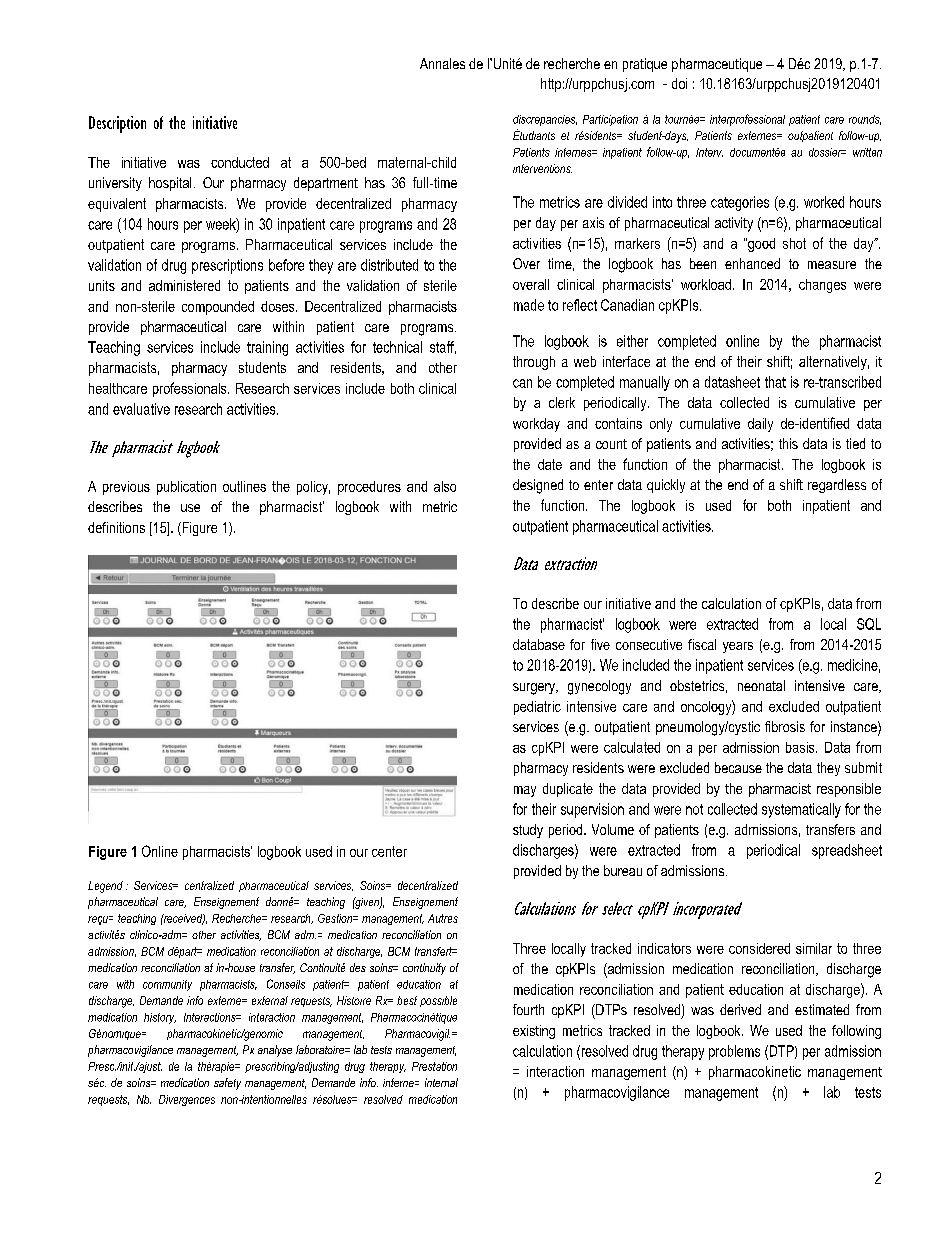 The height and width of the page is (1233, 952). Describe the element at coordinates (528, 831) in the page. I see `study` at that location.
